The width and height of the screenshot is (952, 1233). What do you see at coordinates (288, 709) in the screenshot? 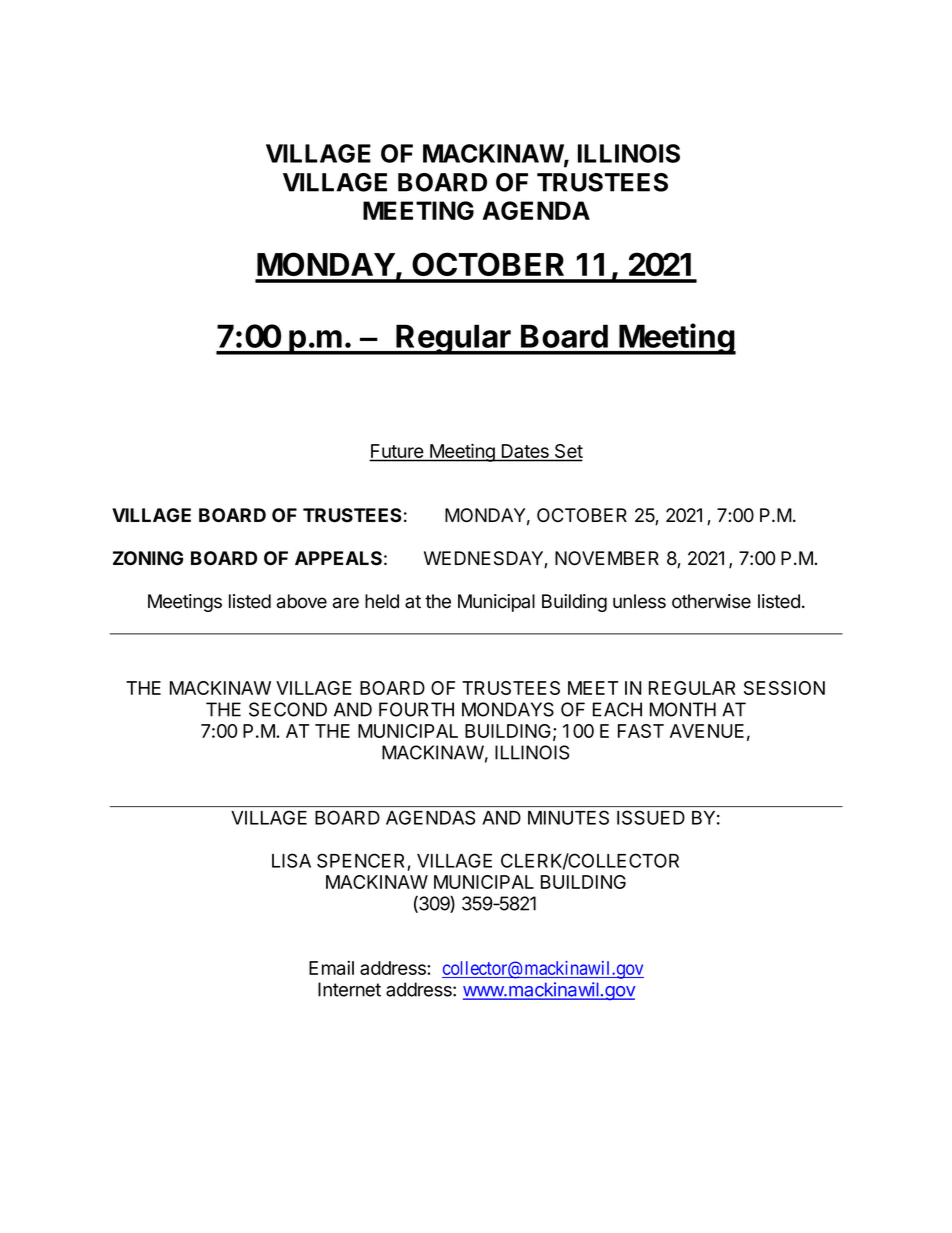
I see `SECOND` at bounding box center [288, 709].
